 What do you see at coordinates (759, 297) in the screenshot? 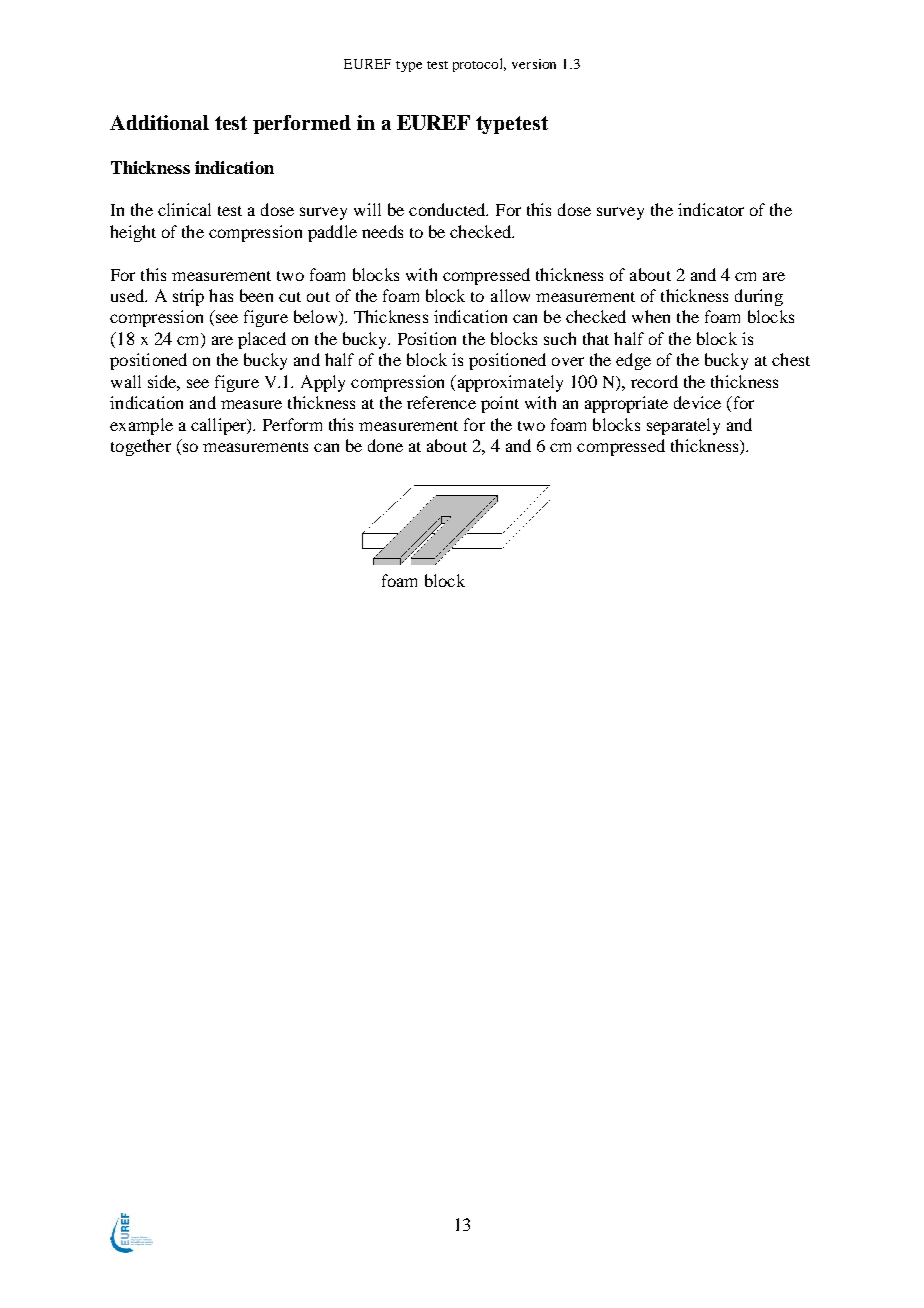
I see `during` at bounding box center [759, 297].
